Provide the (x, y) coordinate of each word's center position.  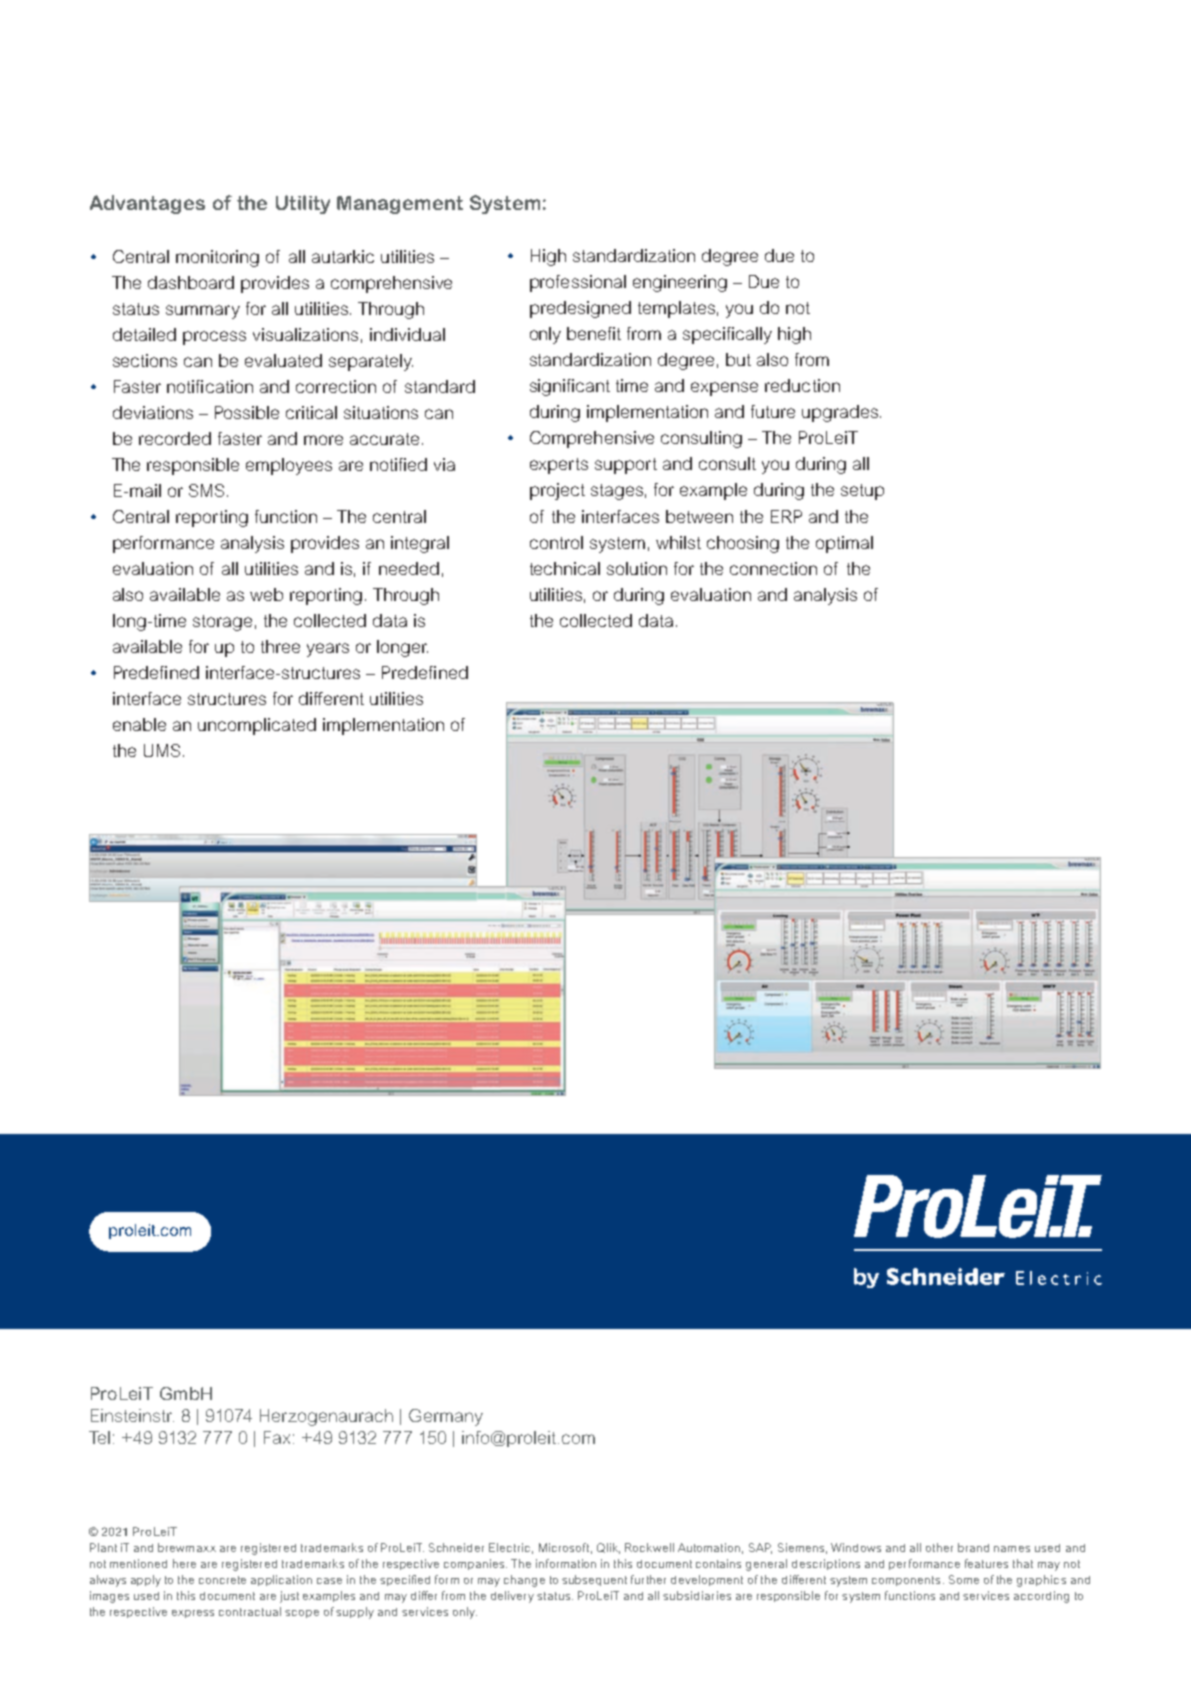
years (328, 650)
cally (754, 335)
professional (578, 283)
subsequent (594, 1580)
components (906, 1581)
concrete (222, 1580)
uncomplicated (257, 726)
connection (773, 568)
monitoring (217, 258)
